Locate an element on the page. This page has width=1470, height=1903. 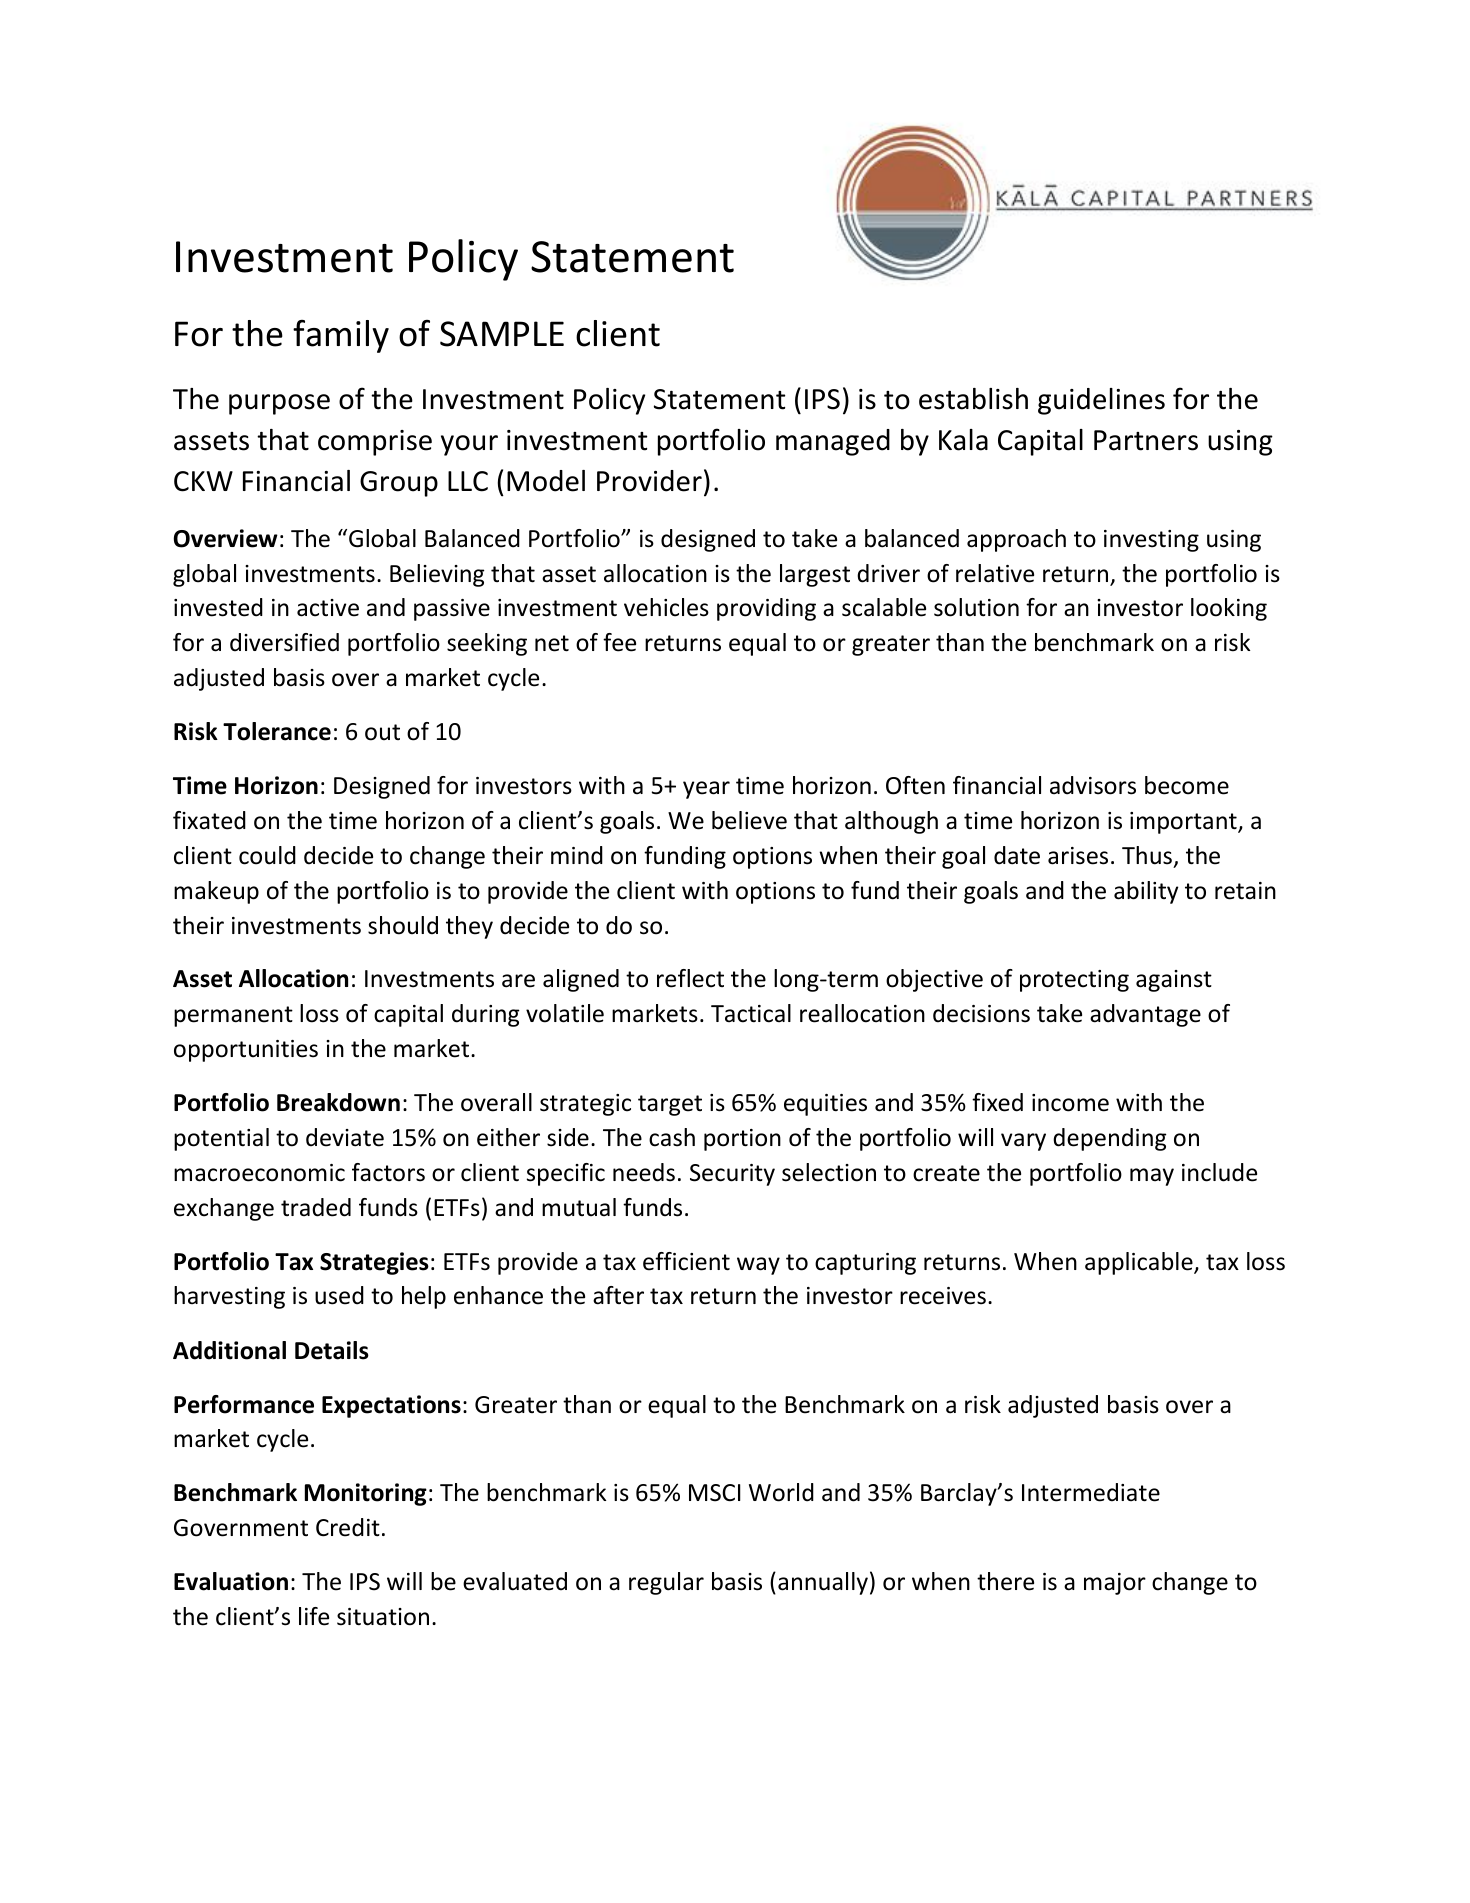
traded is located at coordinates (316, 1207).
